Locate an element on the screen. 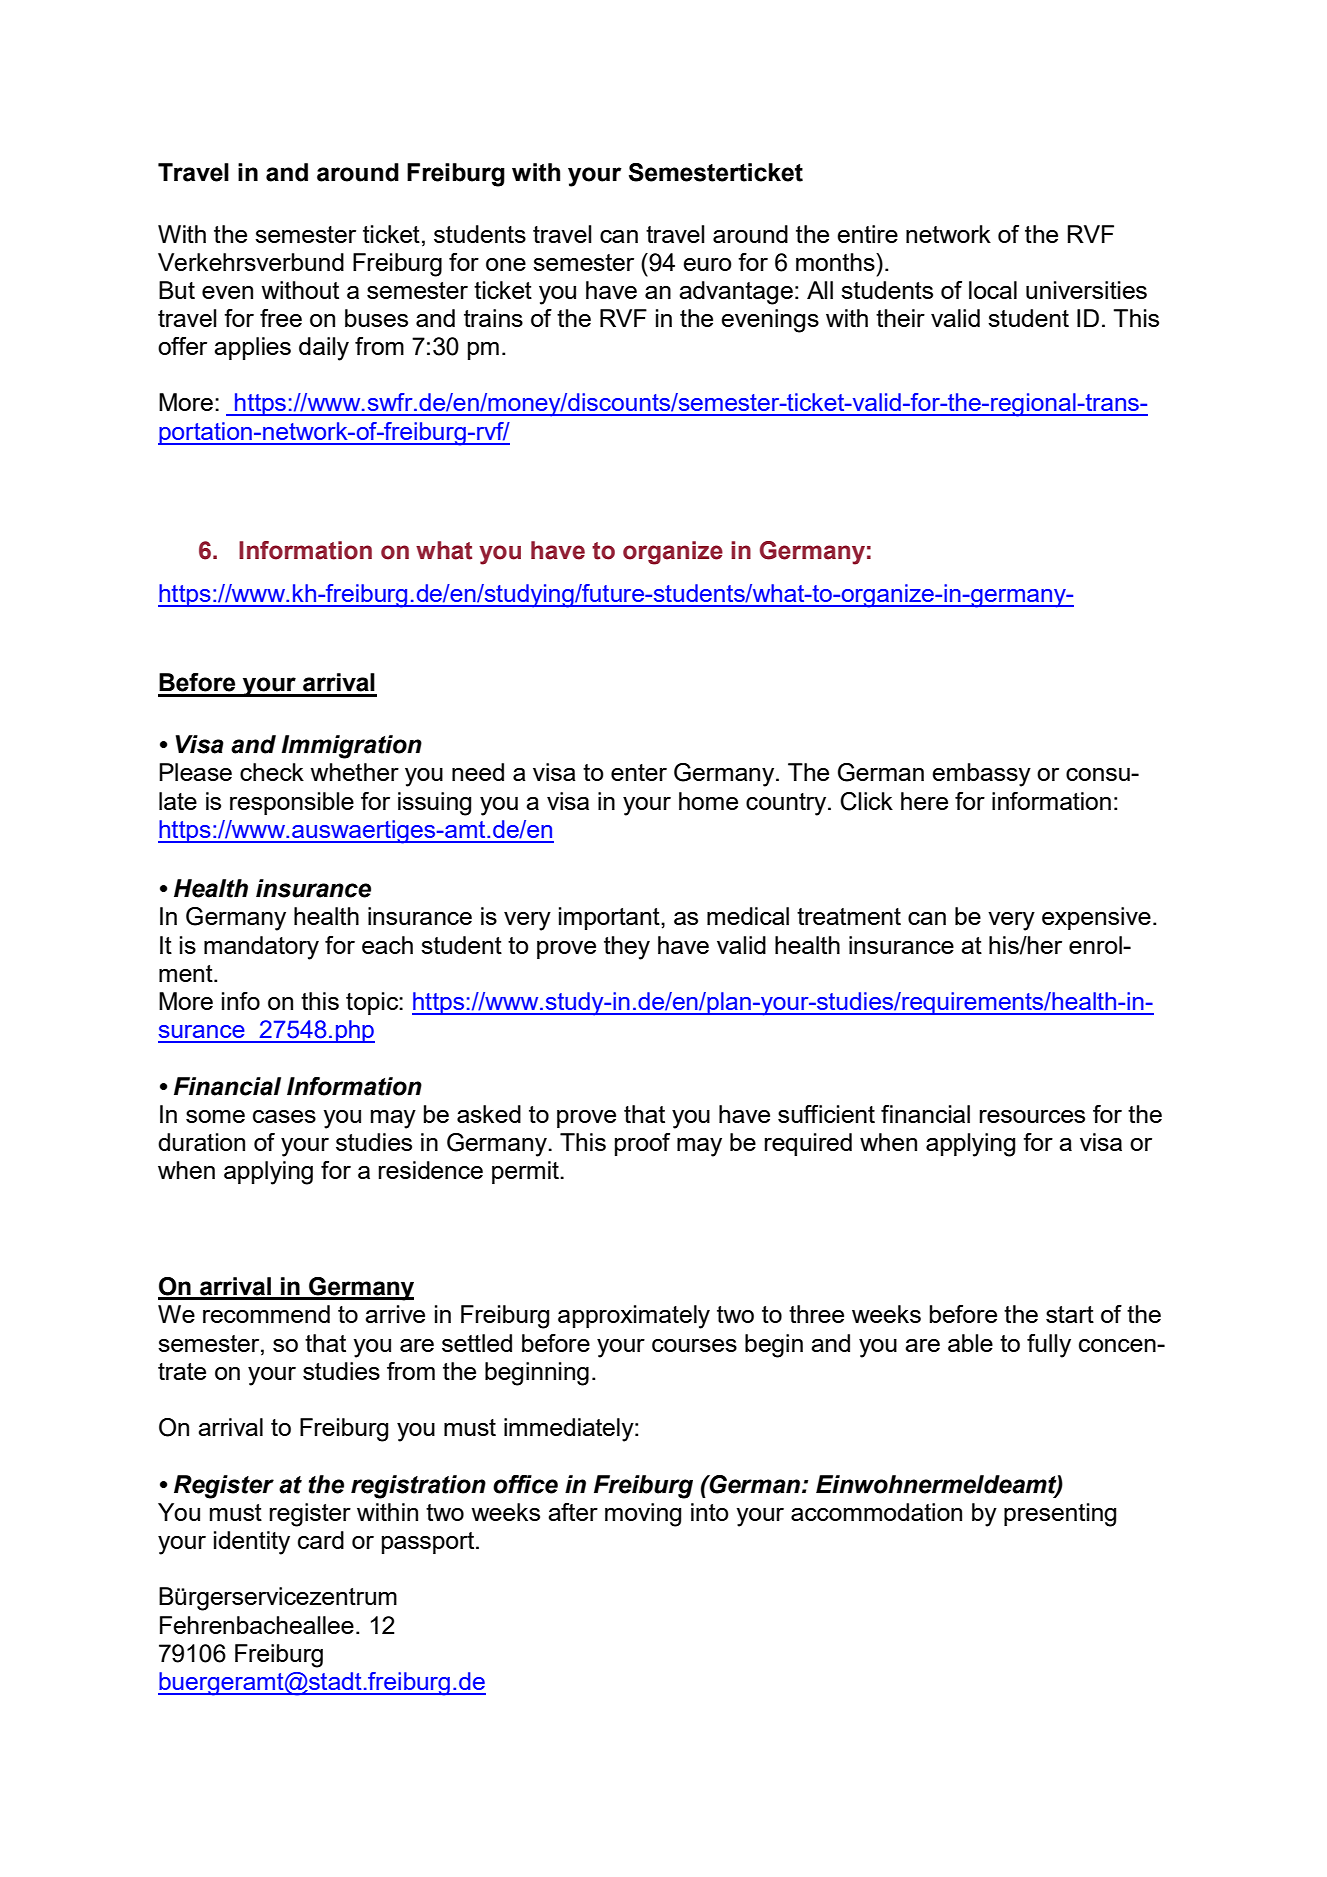 This screenshot has width=1327, height=1877. Immigration is located at coordinates (352, 747).
